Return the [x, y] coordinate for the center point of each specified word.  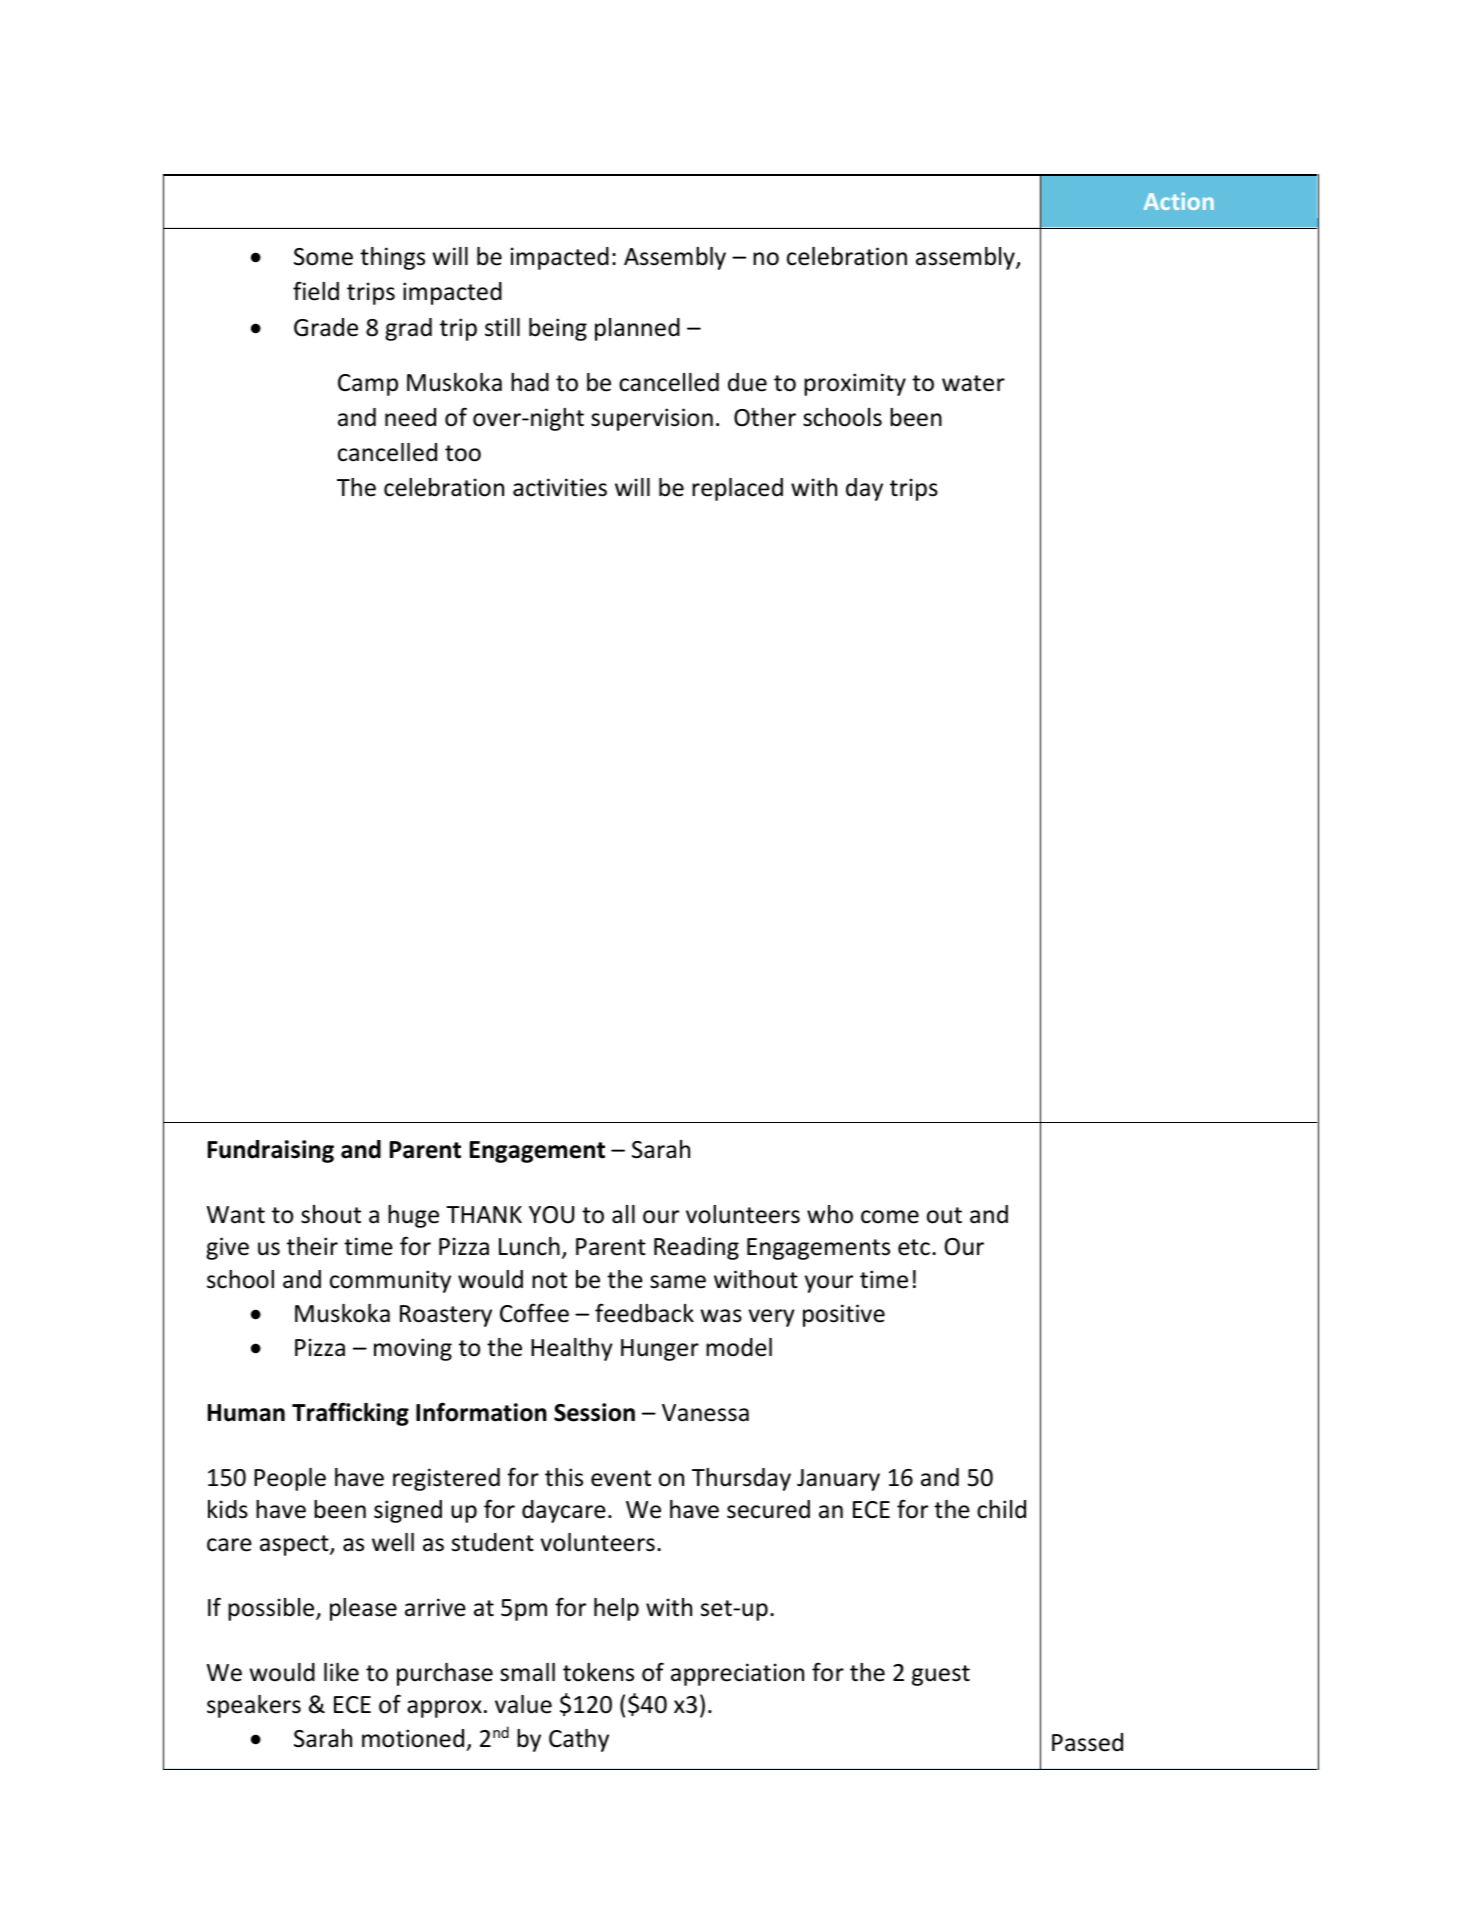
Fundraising [271, 1151]
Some [323, 257]
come [890, 1217]
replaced [737, 489]
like [341, 1672]
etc [914, 1247]
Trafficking [350, 1414]
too [463, 453]
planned [637, 329]
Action [1179, 201]
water [973, 383]
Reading [696, 1248]
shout [331, 1214]
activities [560, 487]
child [1001, 1509]
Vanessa [705, 1413]
